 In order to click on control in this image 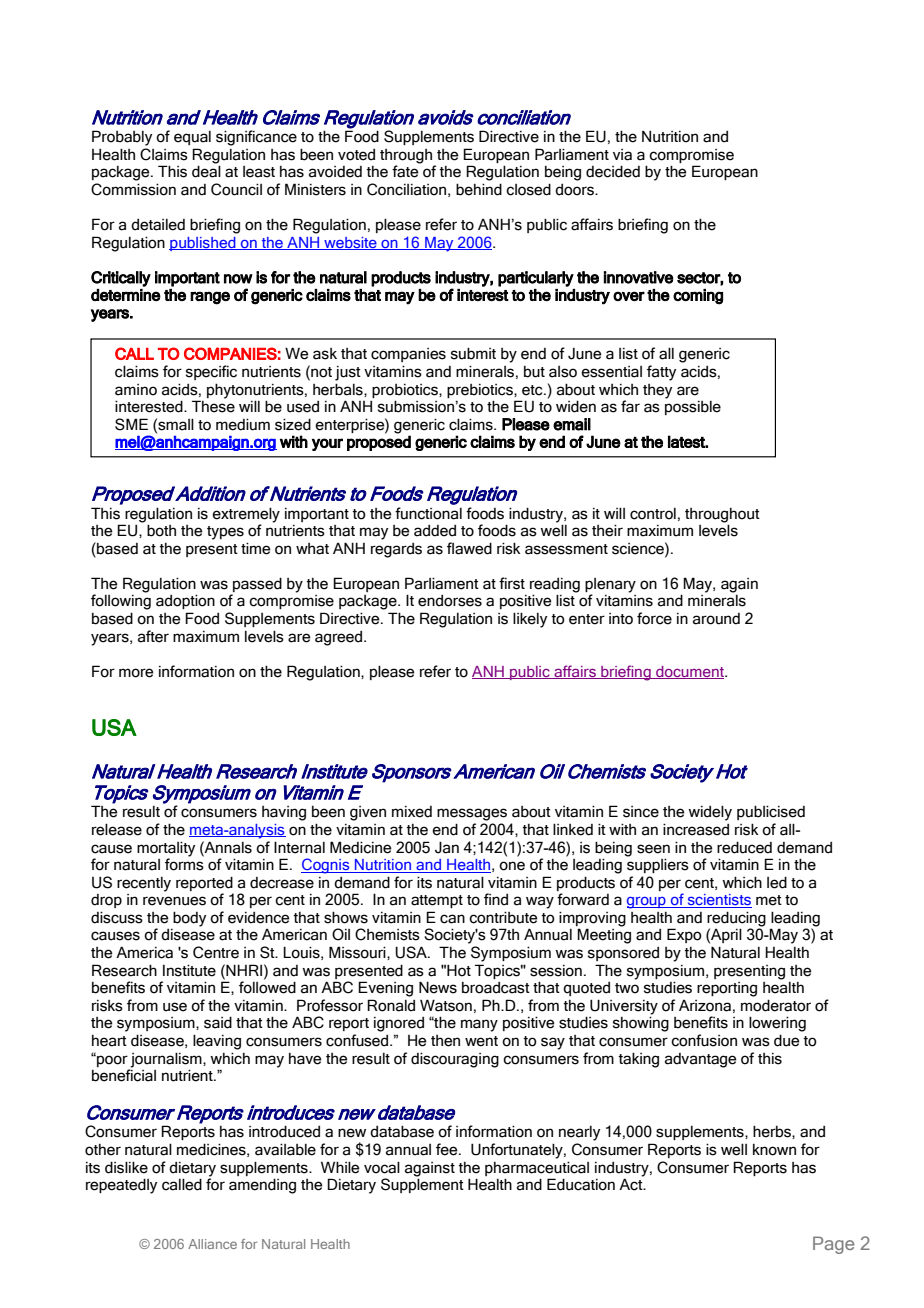, I will do `click(653, 514)`.
